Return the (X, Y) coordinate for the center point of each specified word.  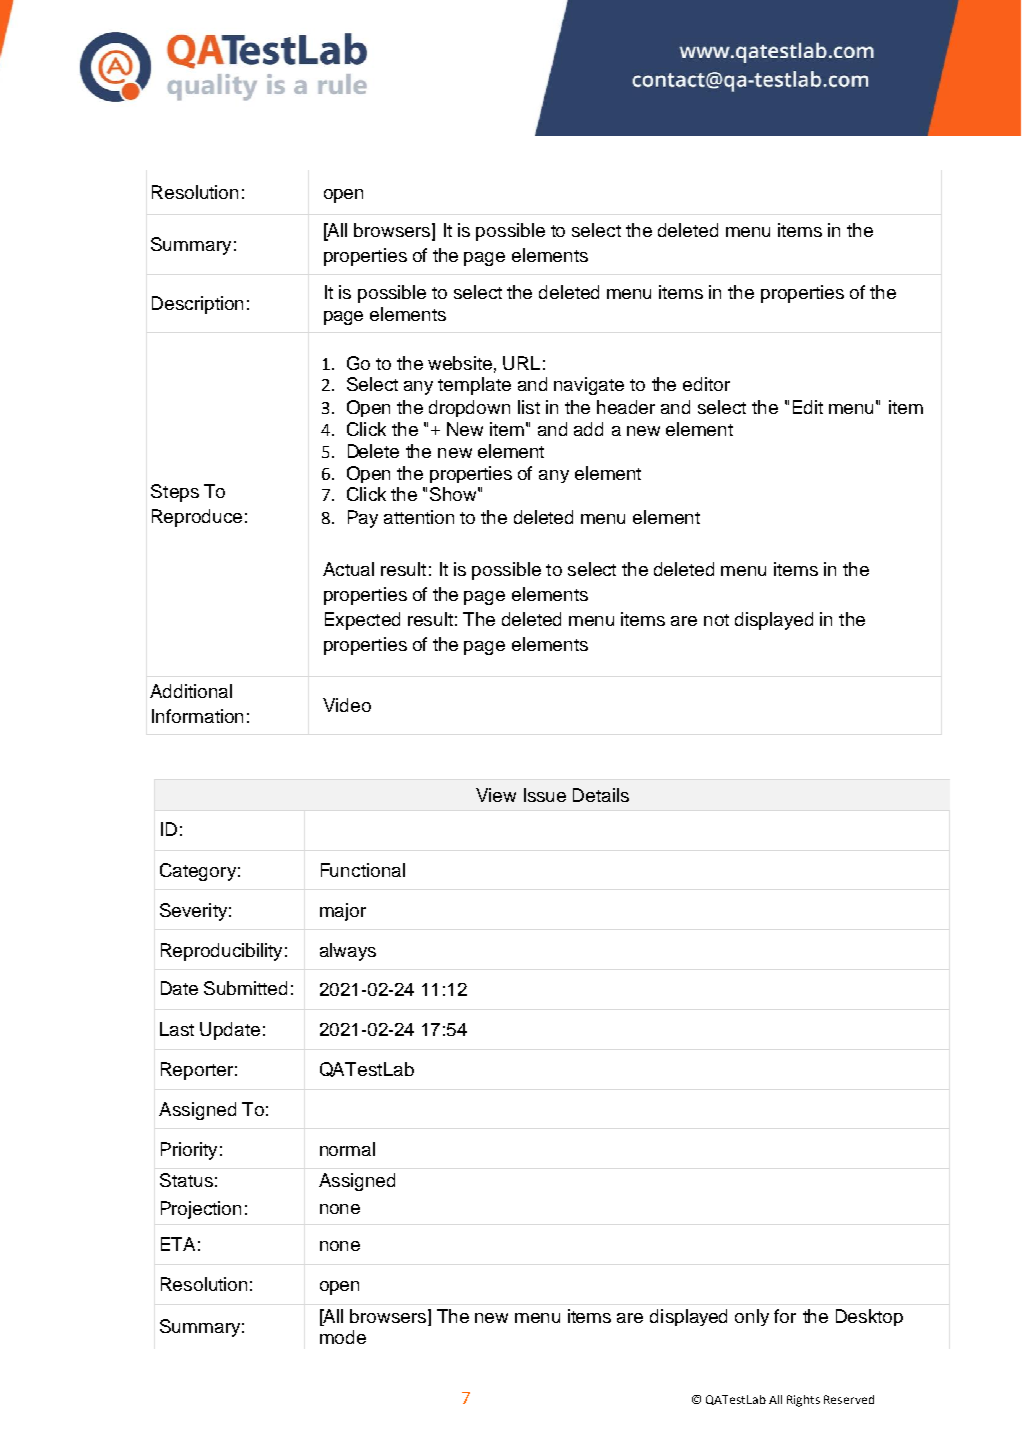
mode (343, 1337)
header (626, 407)
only (752, 1317)
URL (521, 363)
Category (198, 872)
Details (601, 795)
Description (197, 305)
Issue (545, 795)
